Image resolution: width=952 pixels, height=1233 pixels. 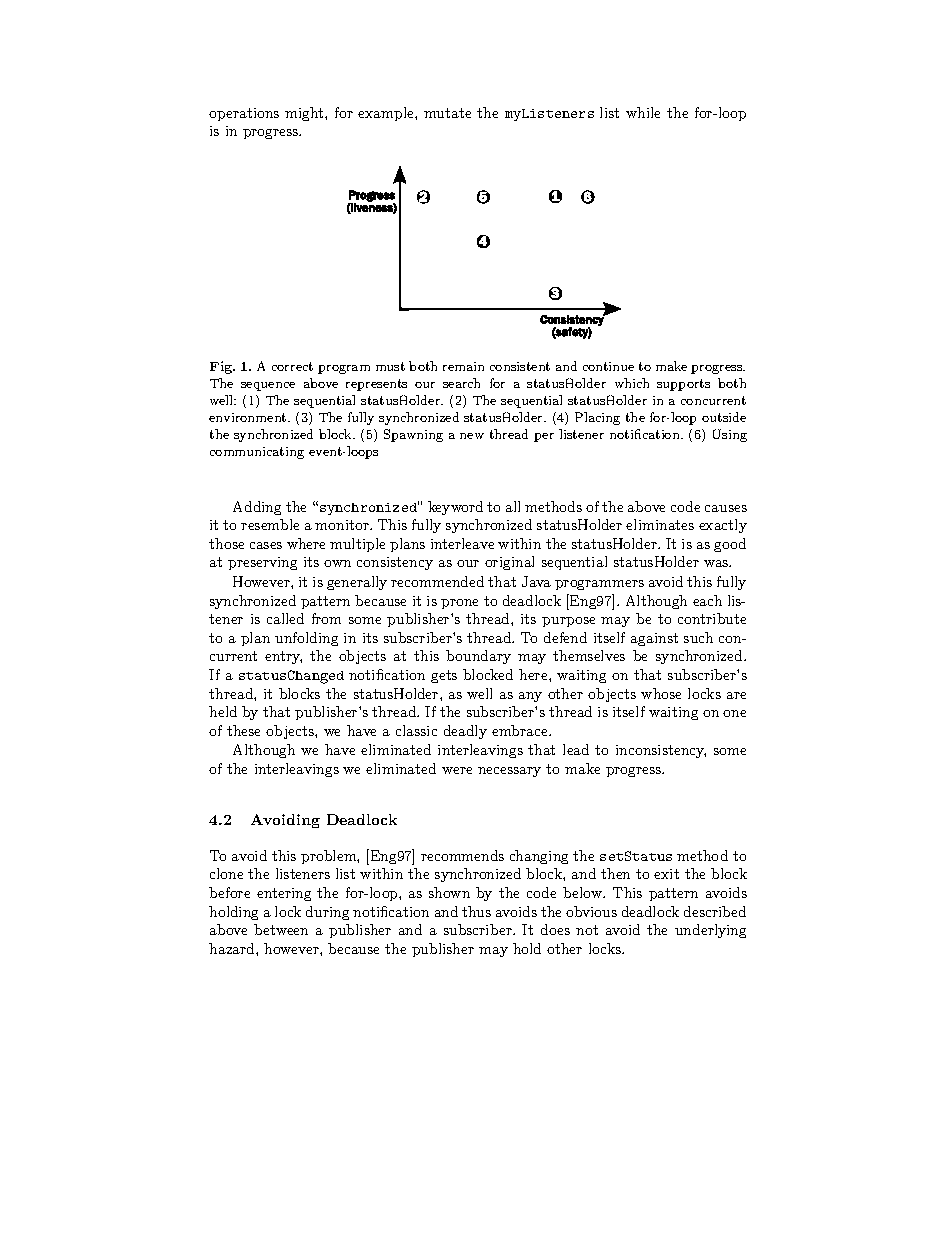 I want to click on search, so click(x=461, y=383).
